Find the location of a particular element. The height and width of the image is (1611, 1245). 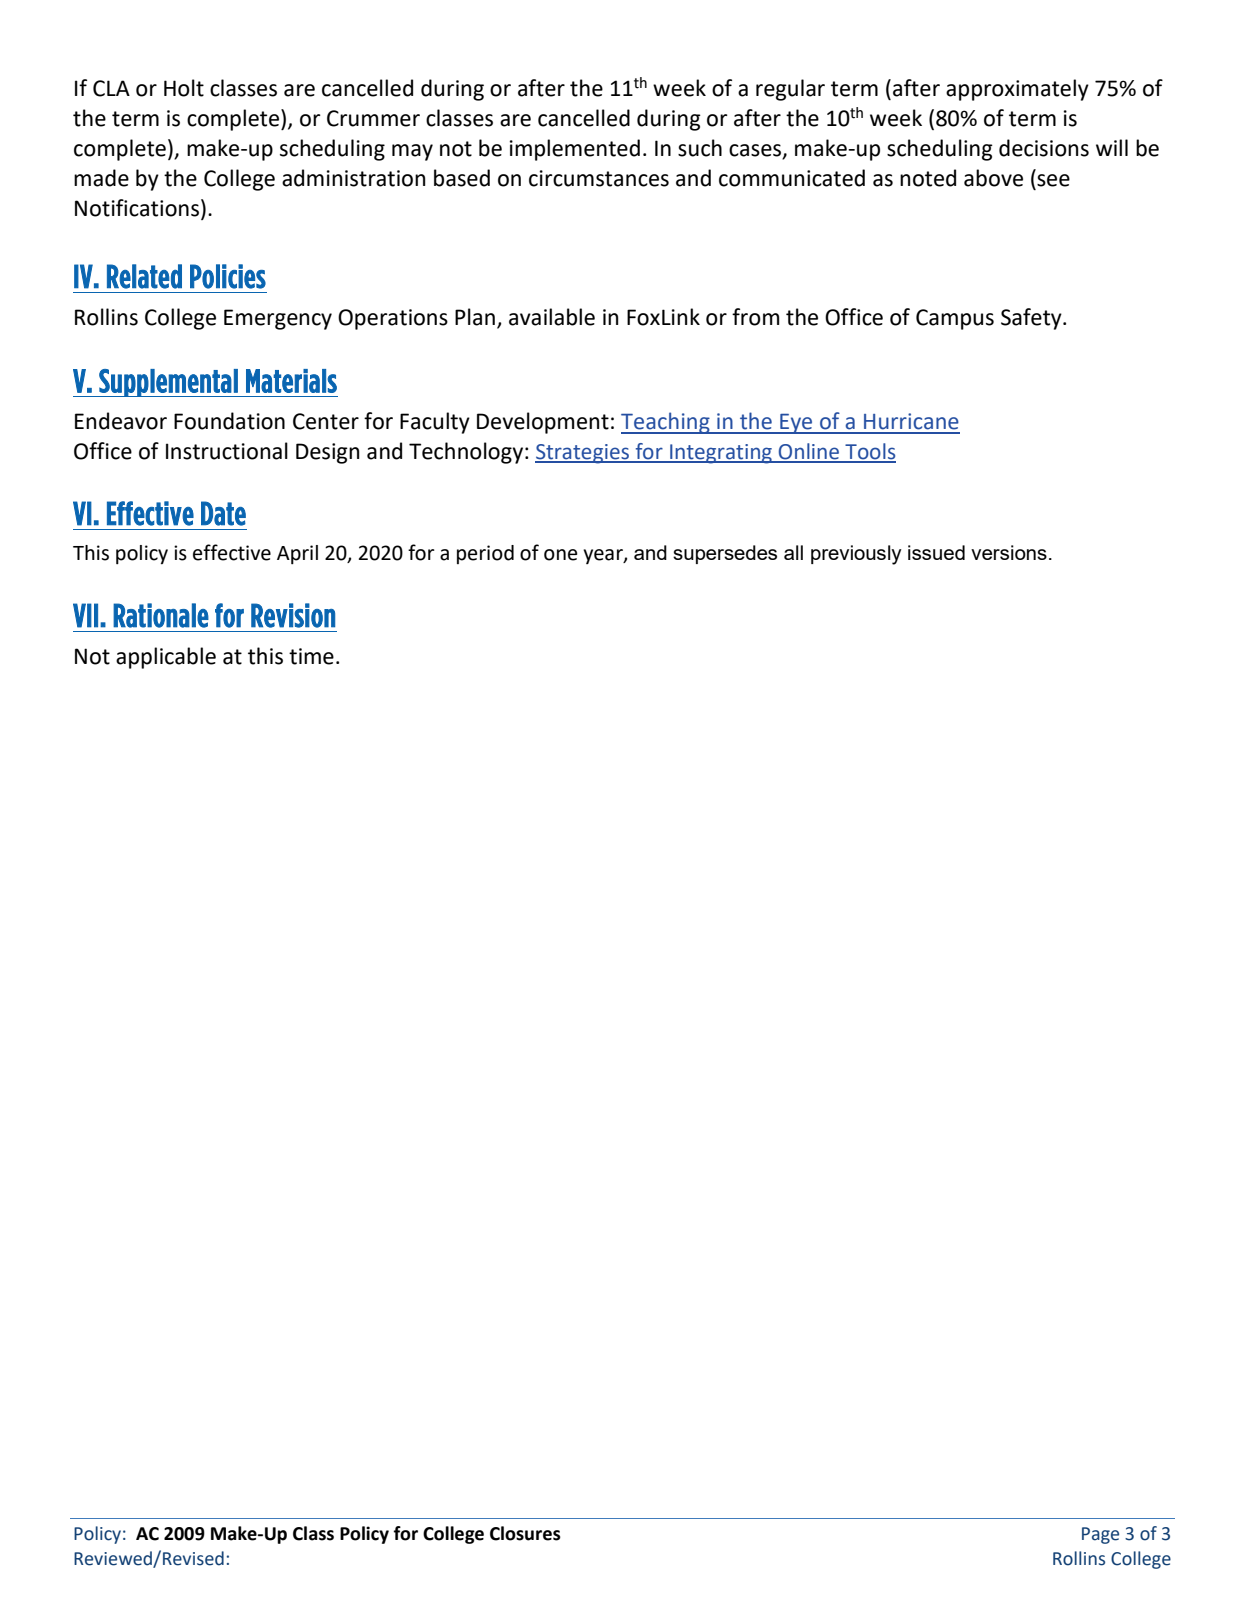

versions is located at coordinates (1009, 552).
